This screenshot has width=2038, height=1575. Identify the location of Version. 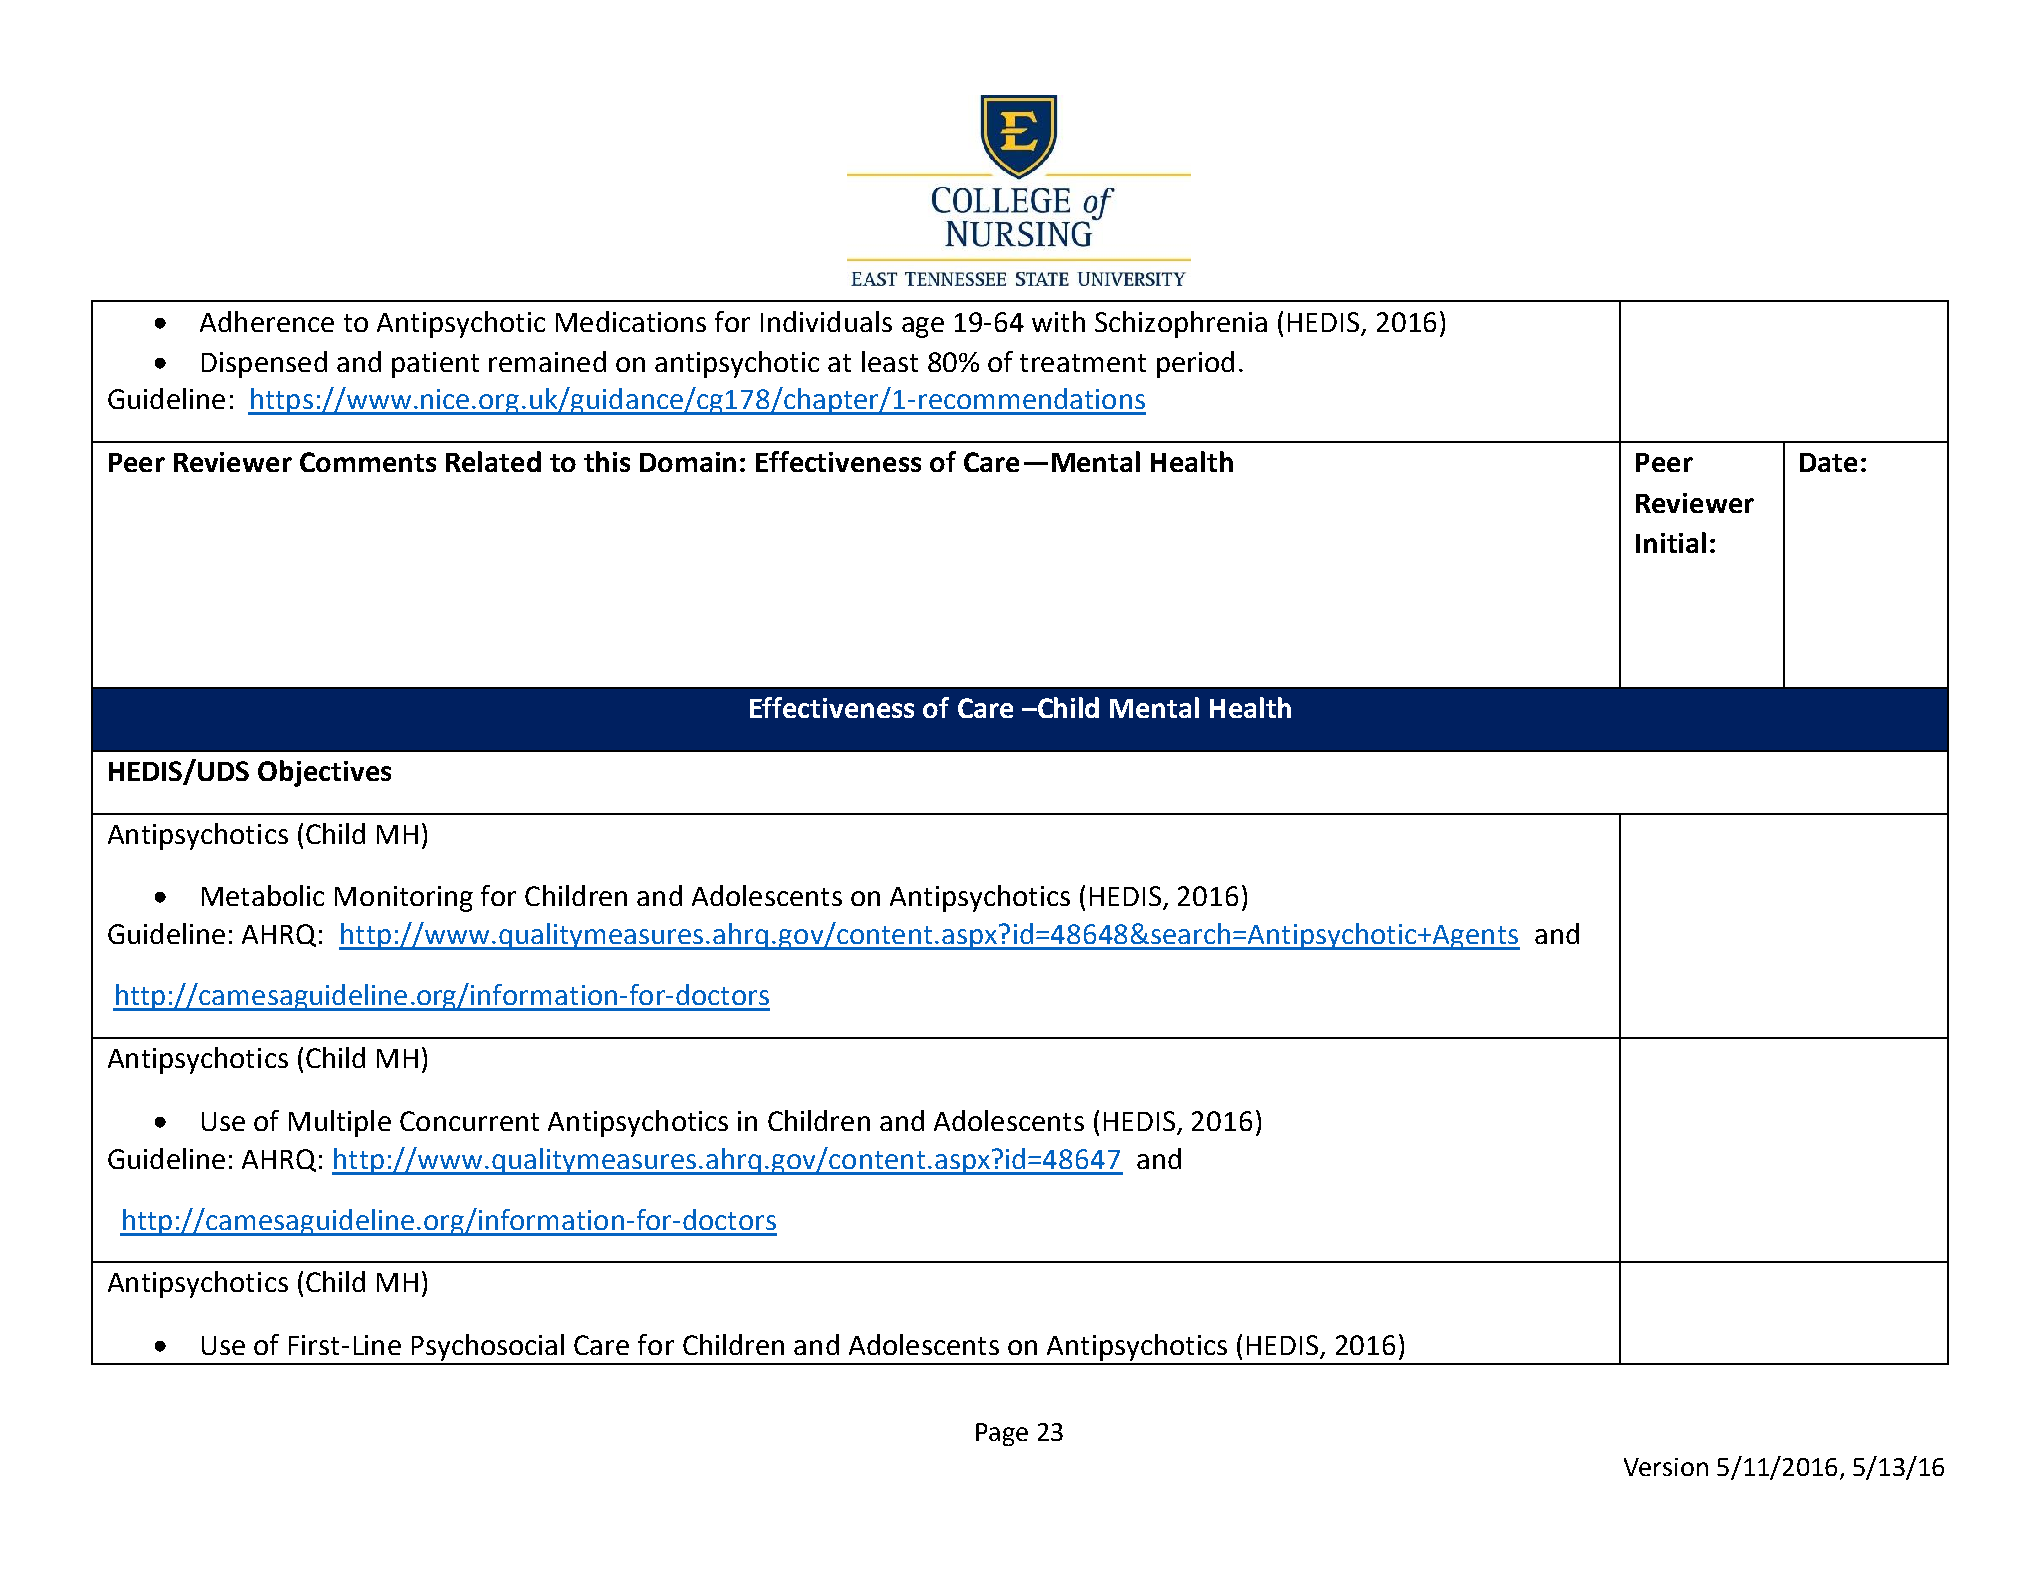
(1666, 1467).
